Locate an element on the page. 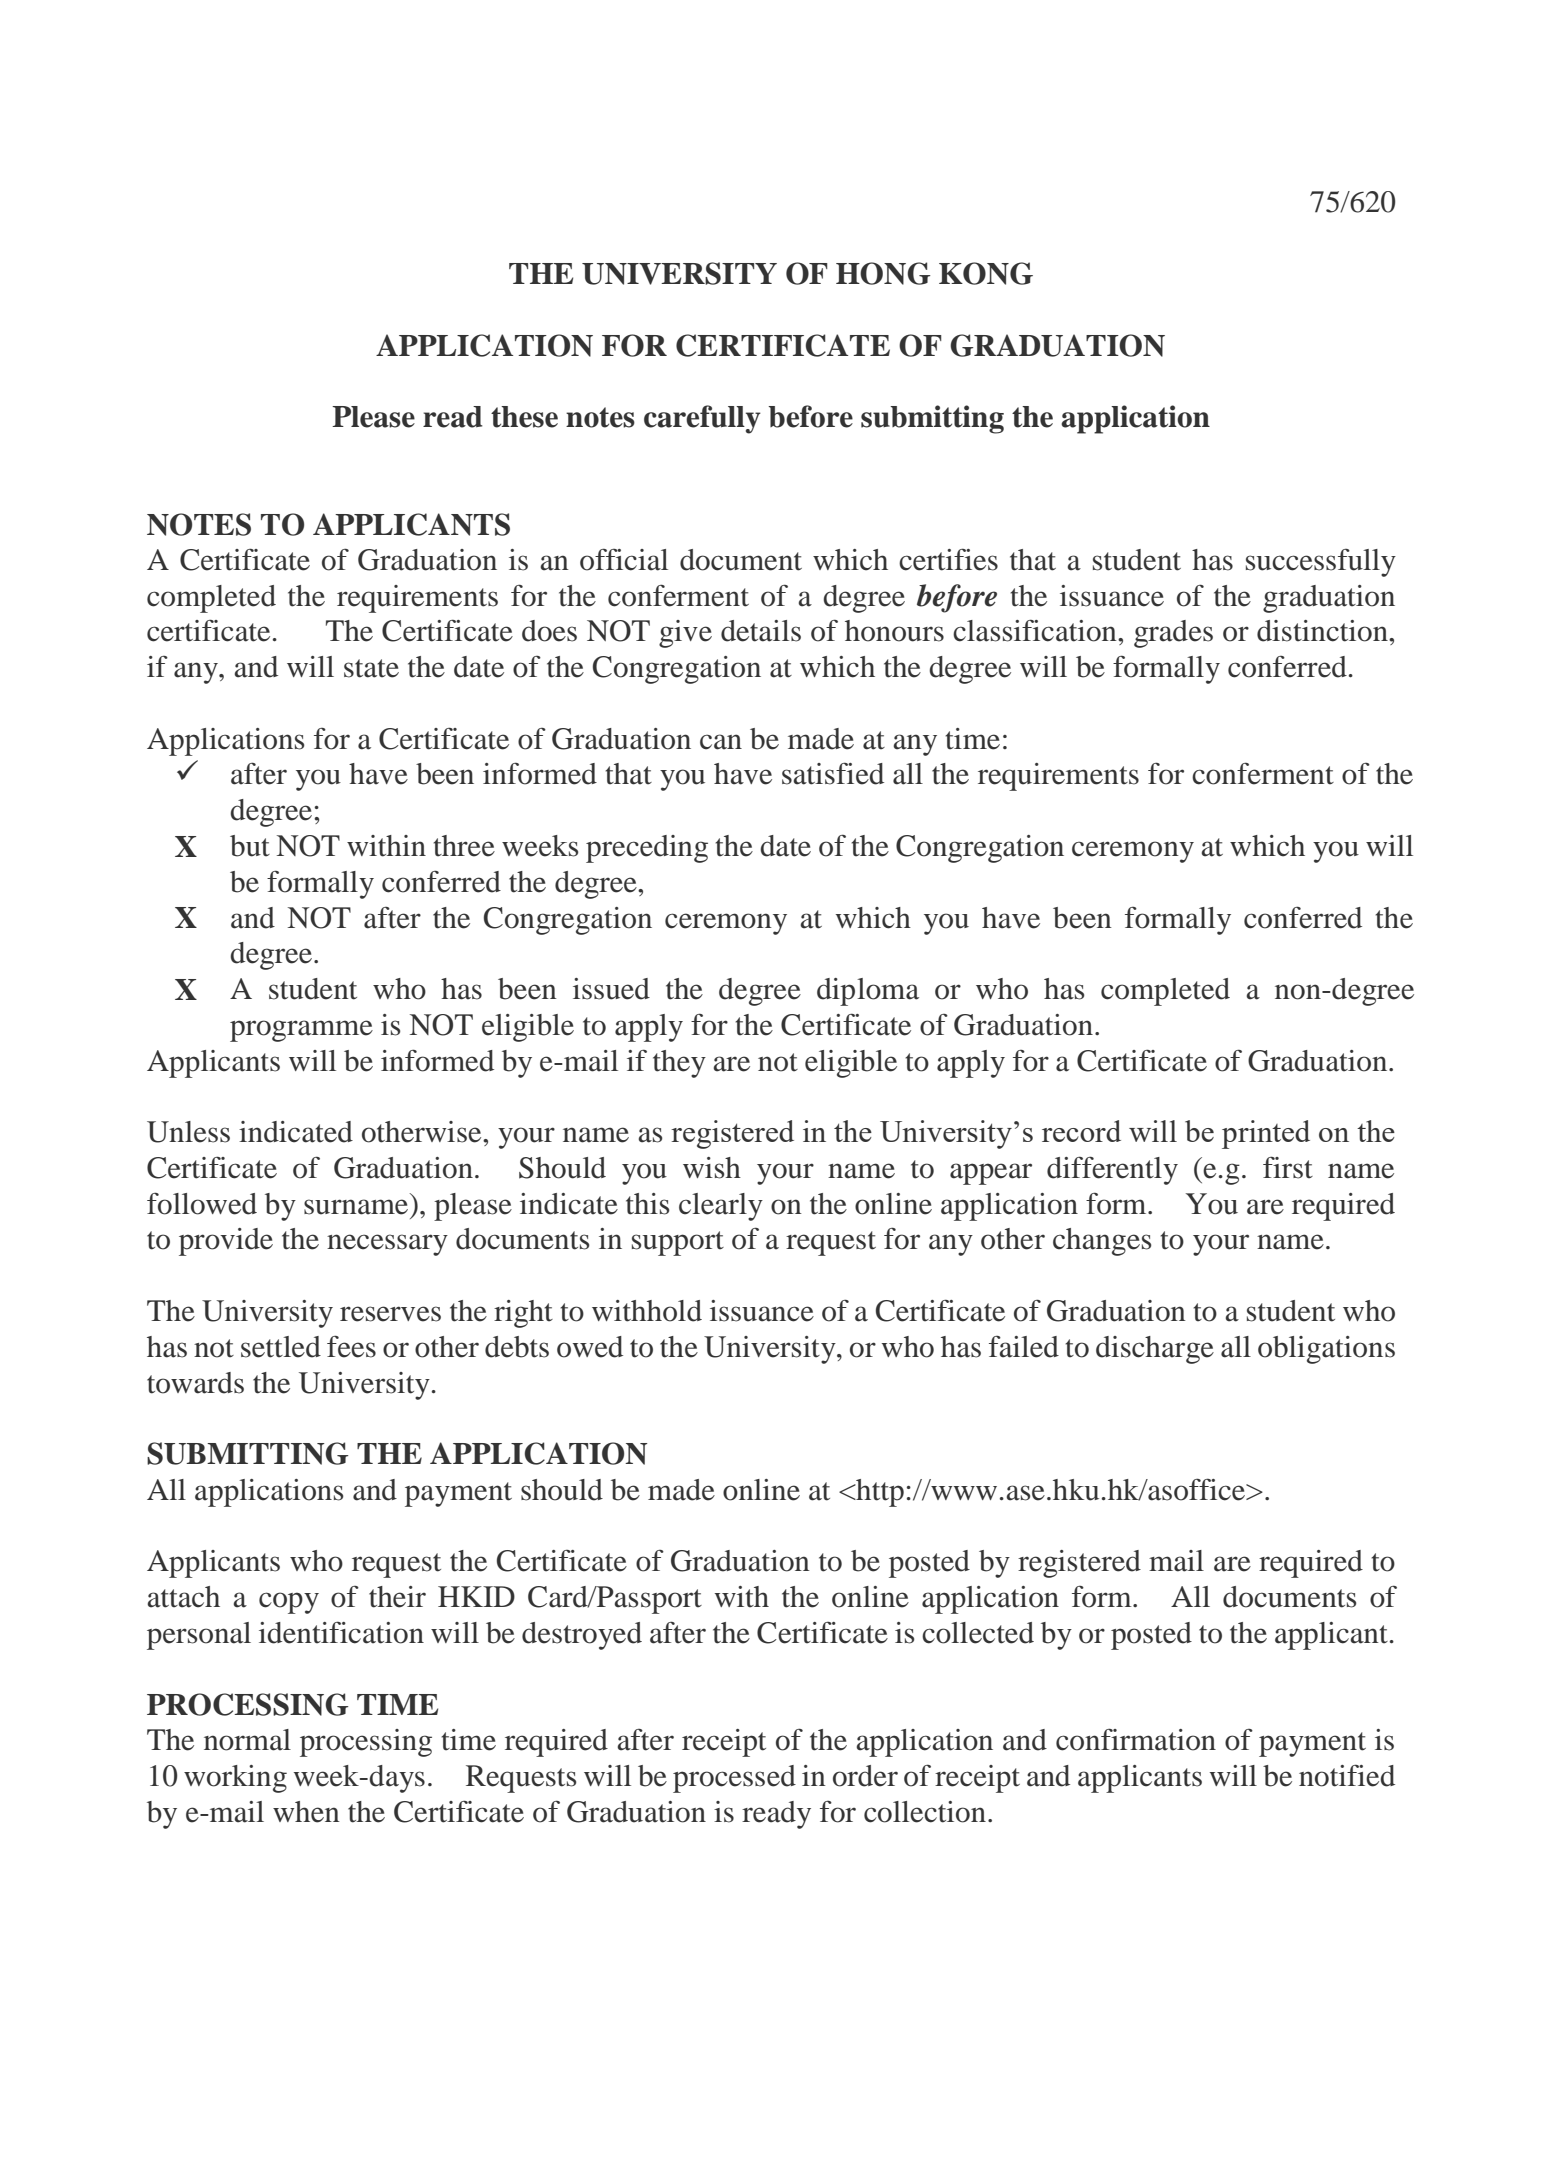 The height and width of the document is (2182, 1543). when is located at coordinates (306, 1812).
